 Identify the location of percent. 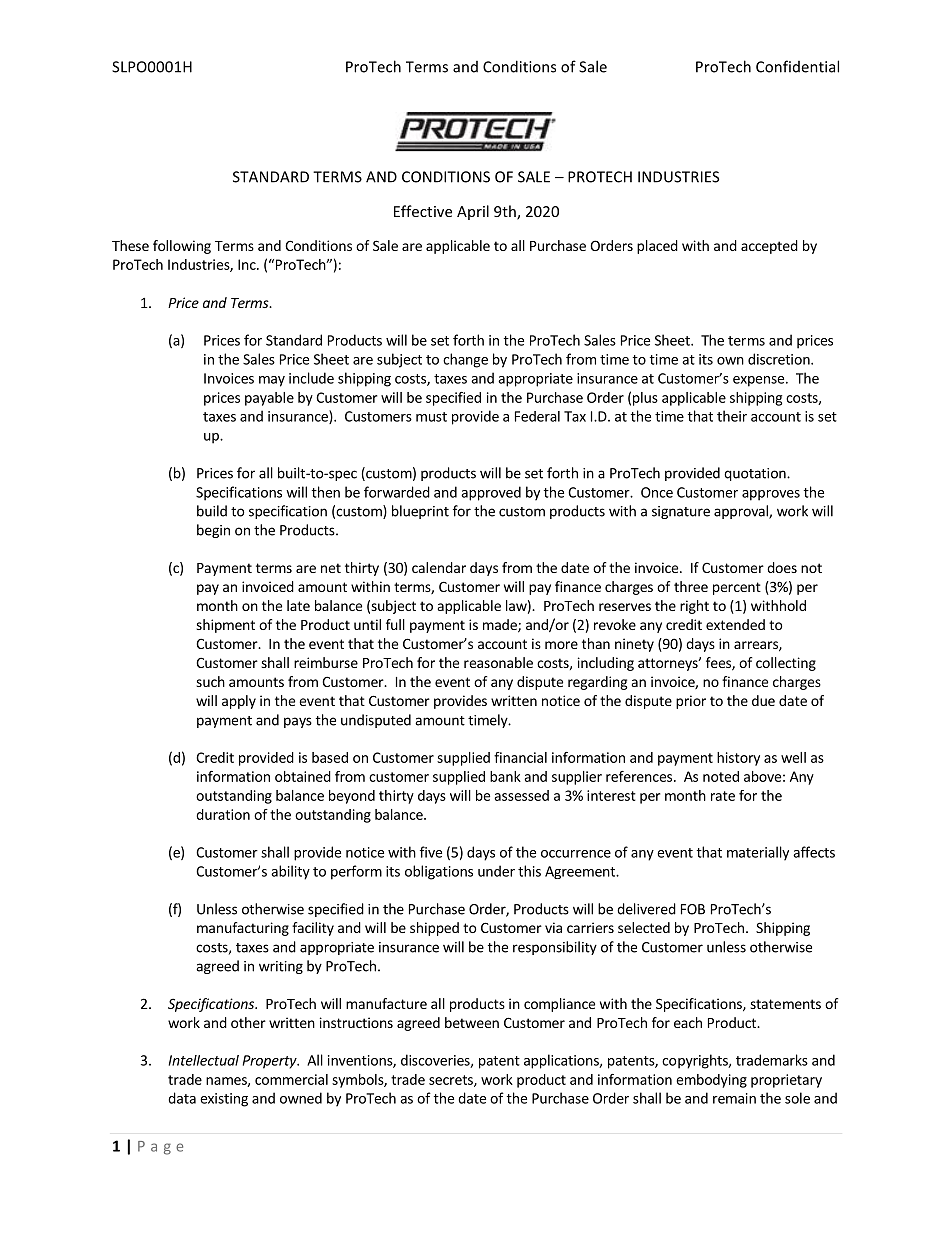
(737, 588).
